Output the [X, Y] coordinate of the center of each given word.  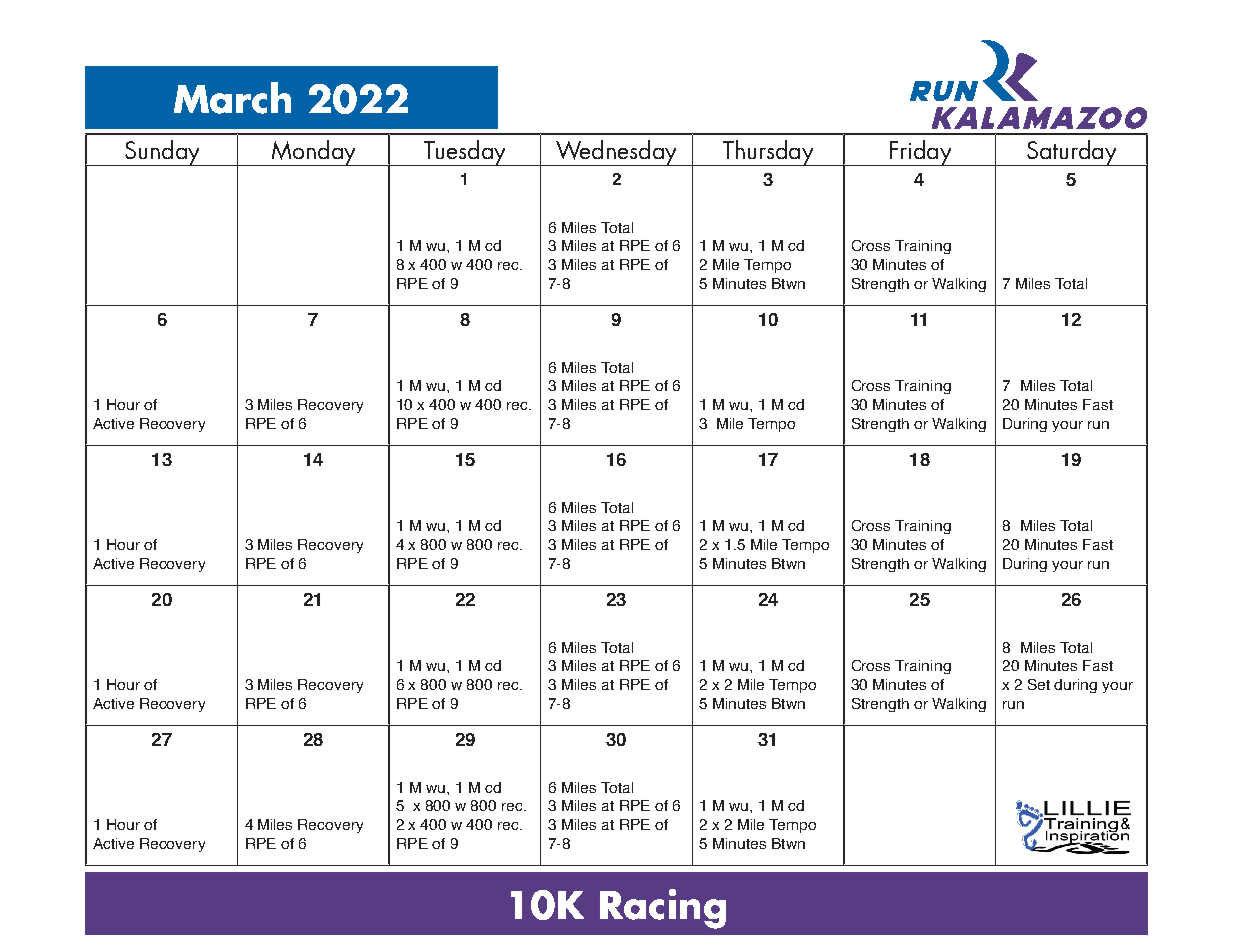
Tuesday [465, 153]
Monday [313, 153]
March [232, 98]
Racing [663, 909]
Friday [920, 153]
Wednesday [617, 153]
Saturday [1071, 153]
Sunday [162, 153]
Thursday [768, 153]
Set [1039, 684]
